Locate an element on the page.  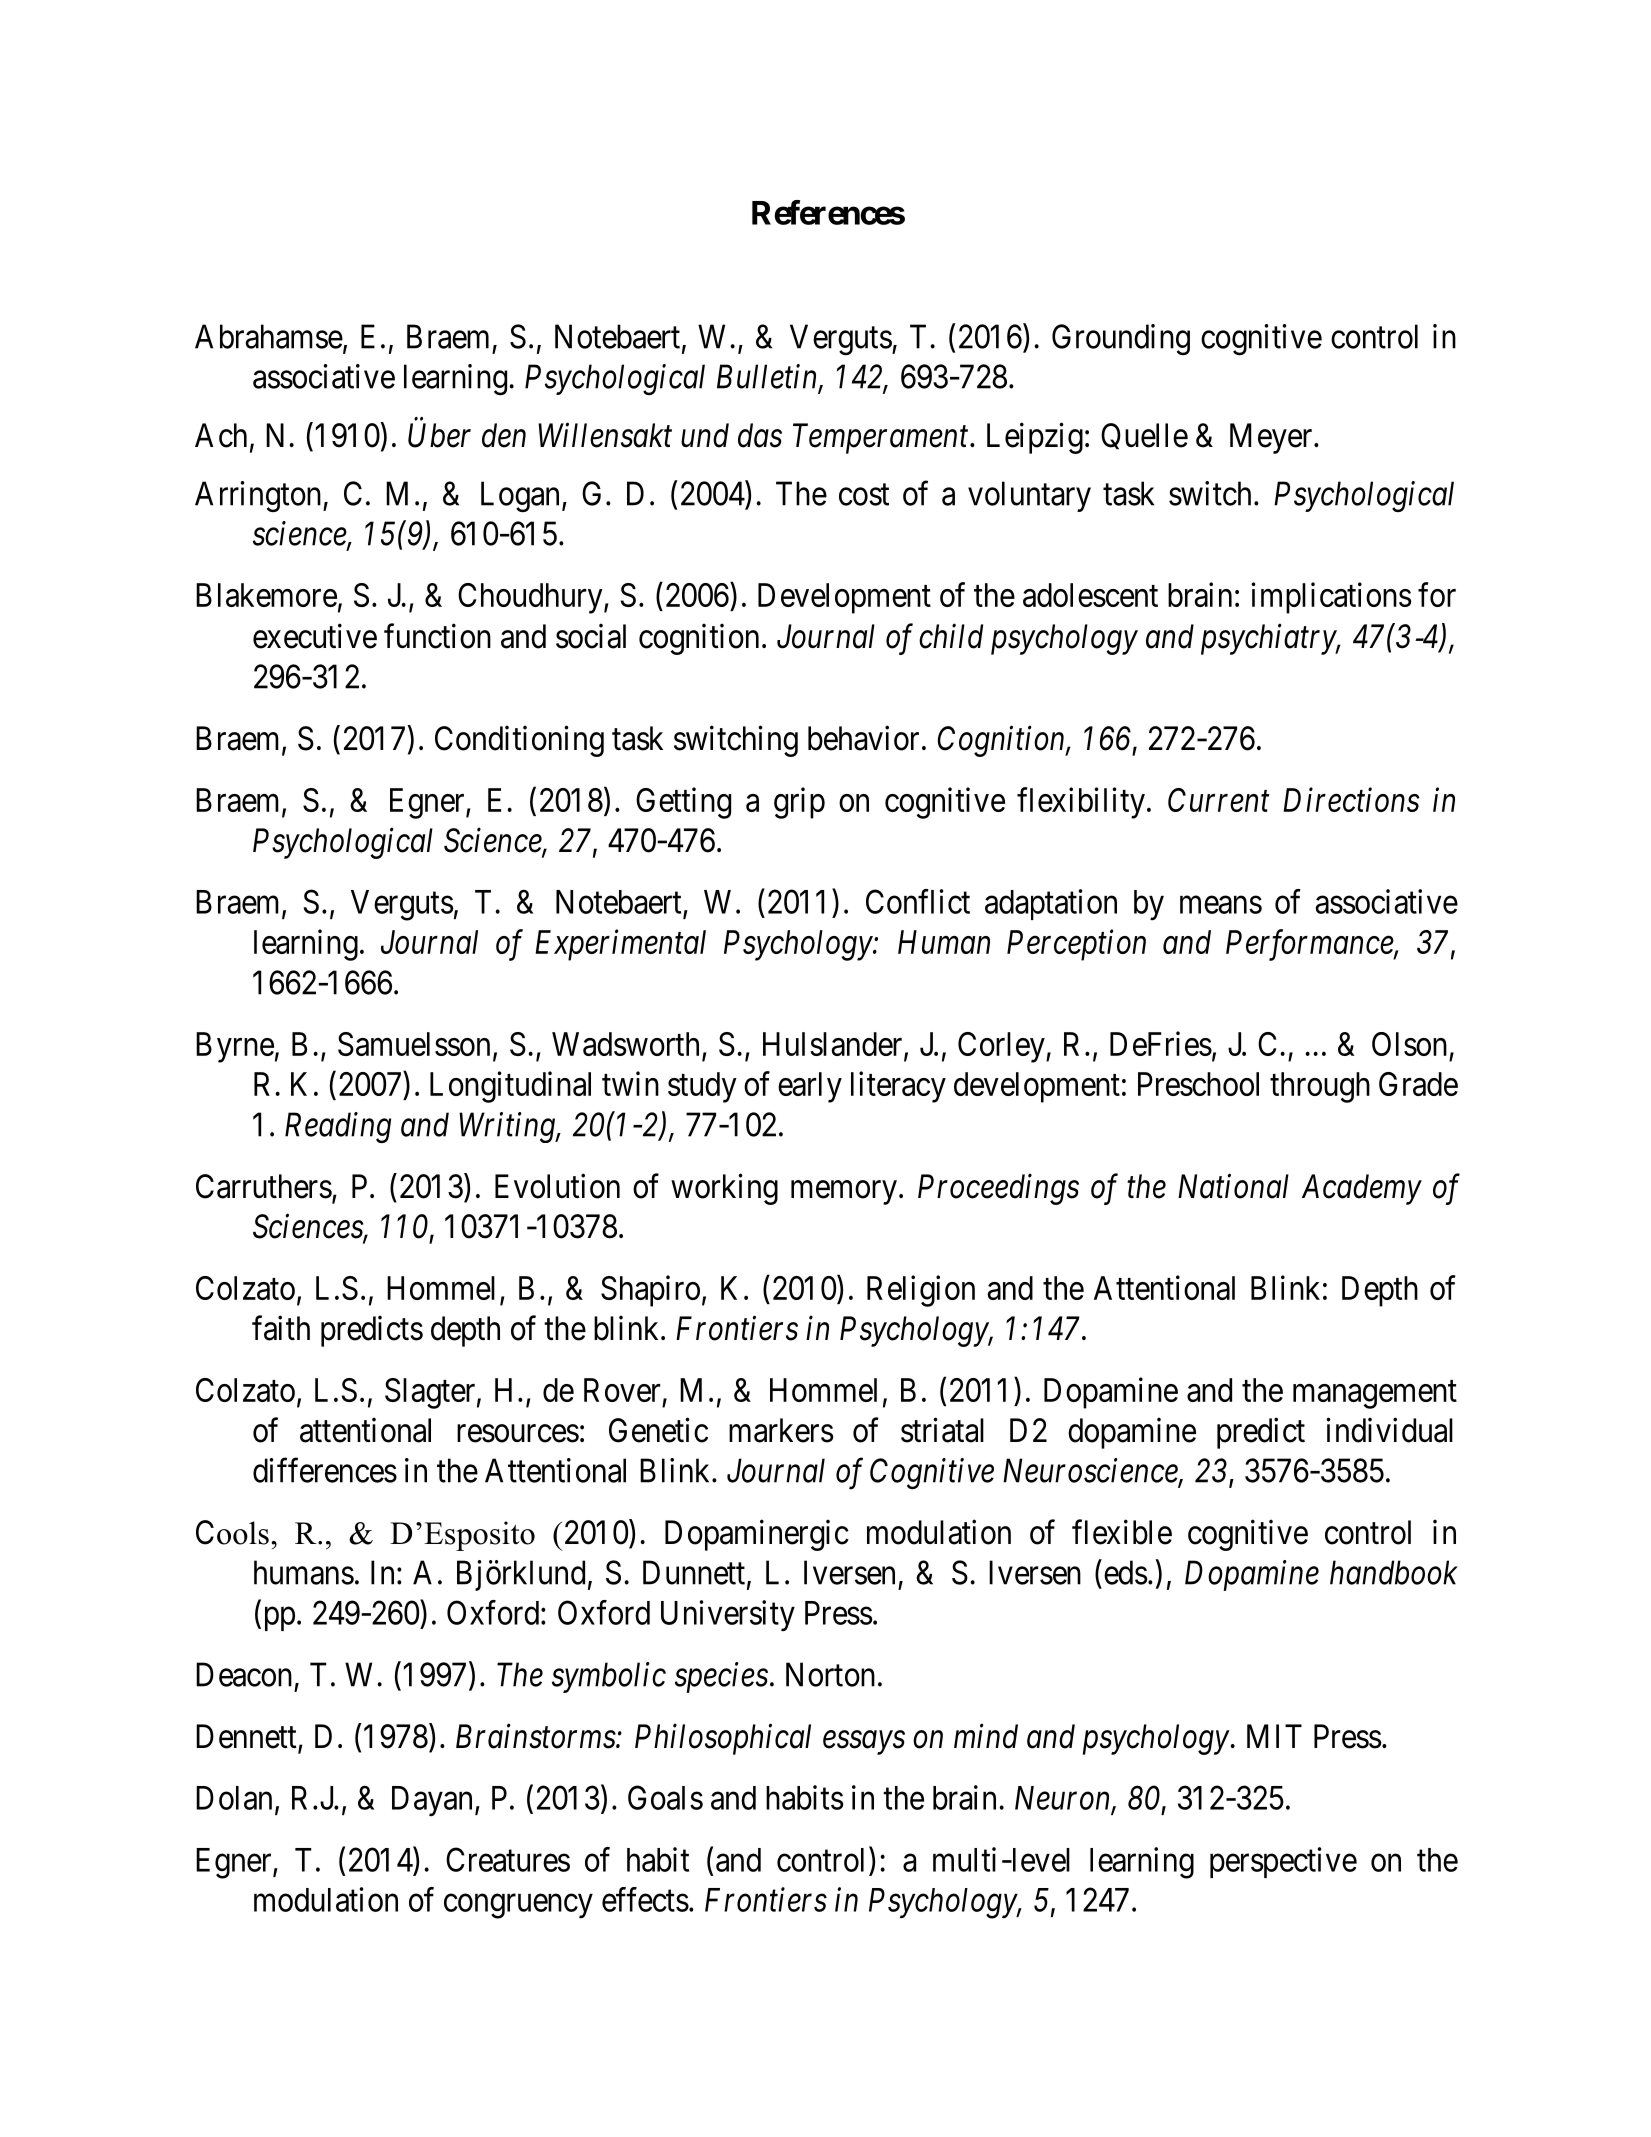
Ach is located at coordinates (221, 435).
